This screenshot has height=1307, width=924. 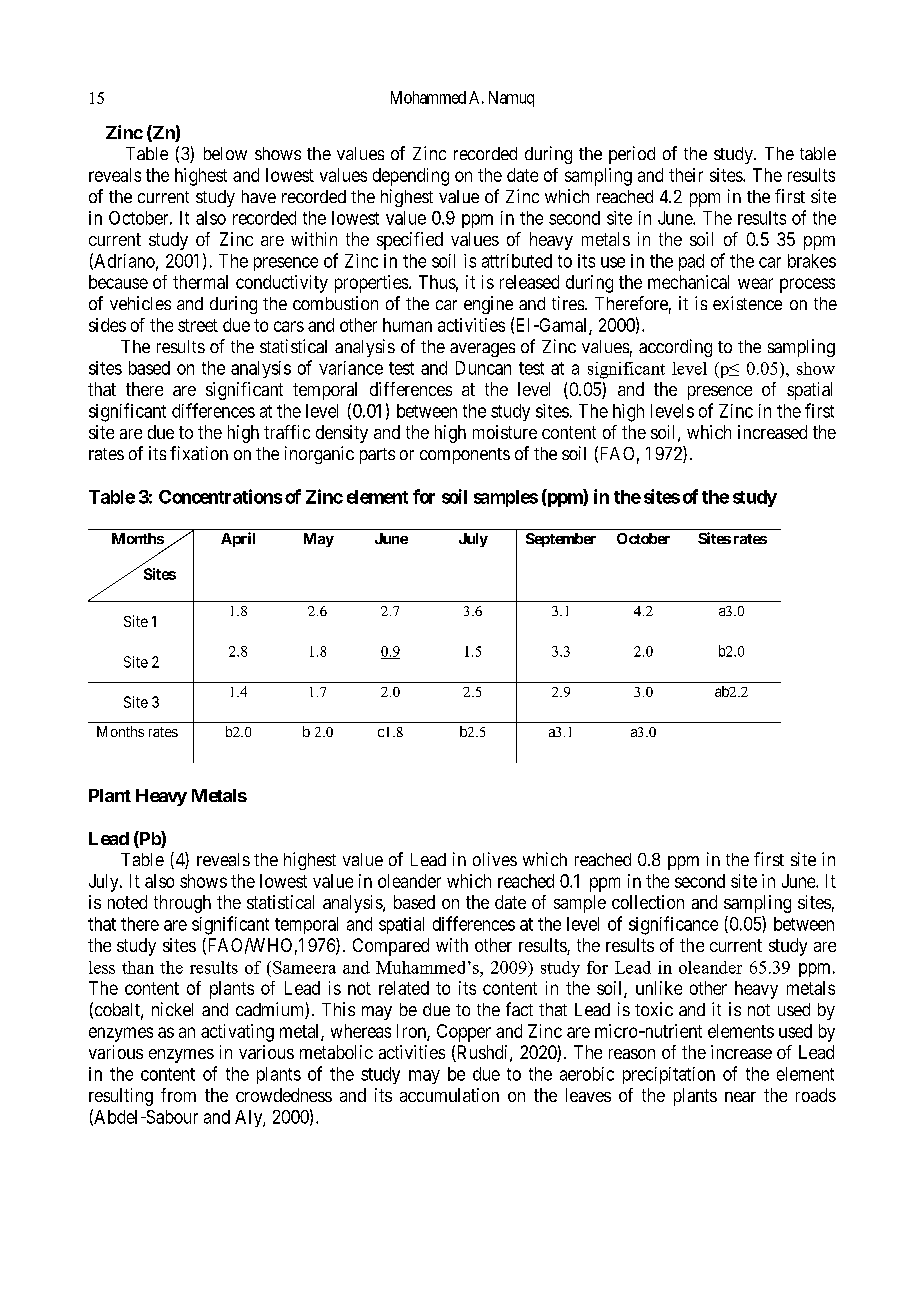 What do you see at coordinates (740, 1097) in the screenshot?
I see `near` at bounding box center [740, 1097].
